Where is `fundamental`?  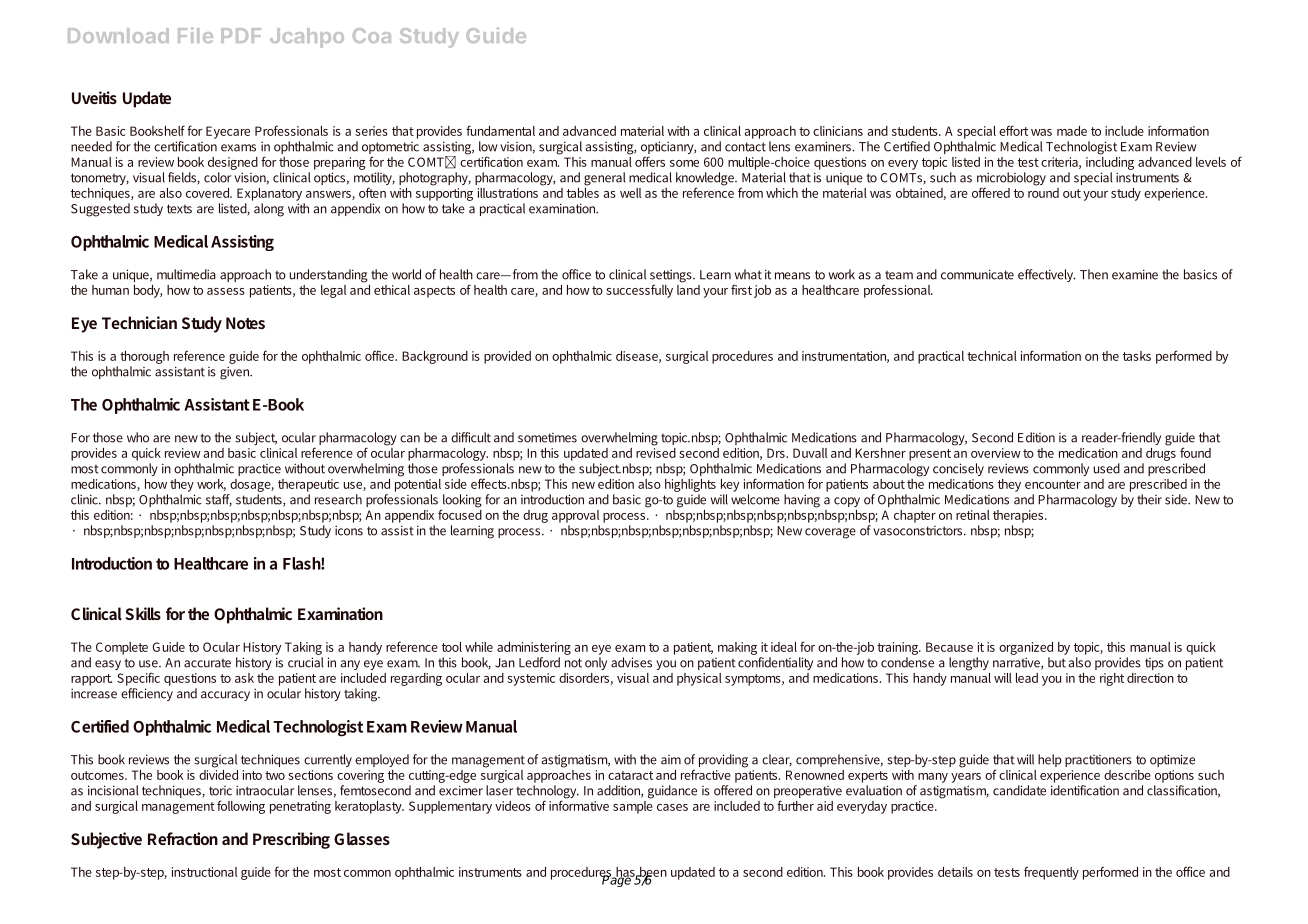
fundamental is located at coordinates (500, 130).
